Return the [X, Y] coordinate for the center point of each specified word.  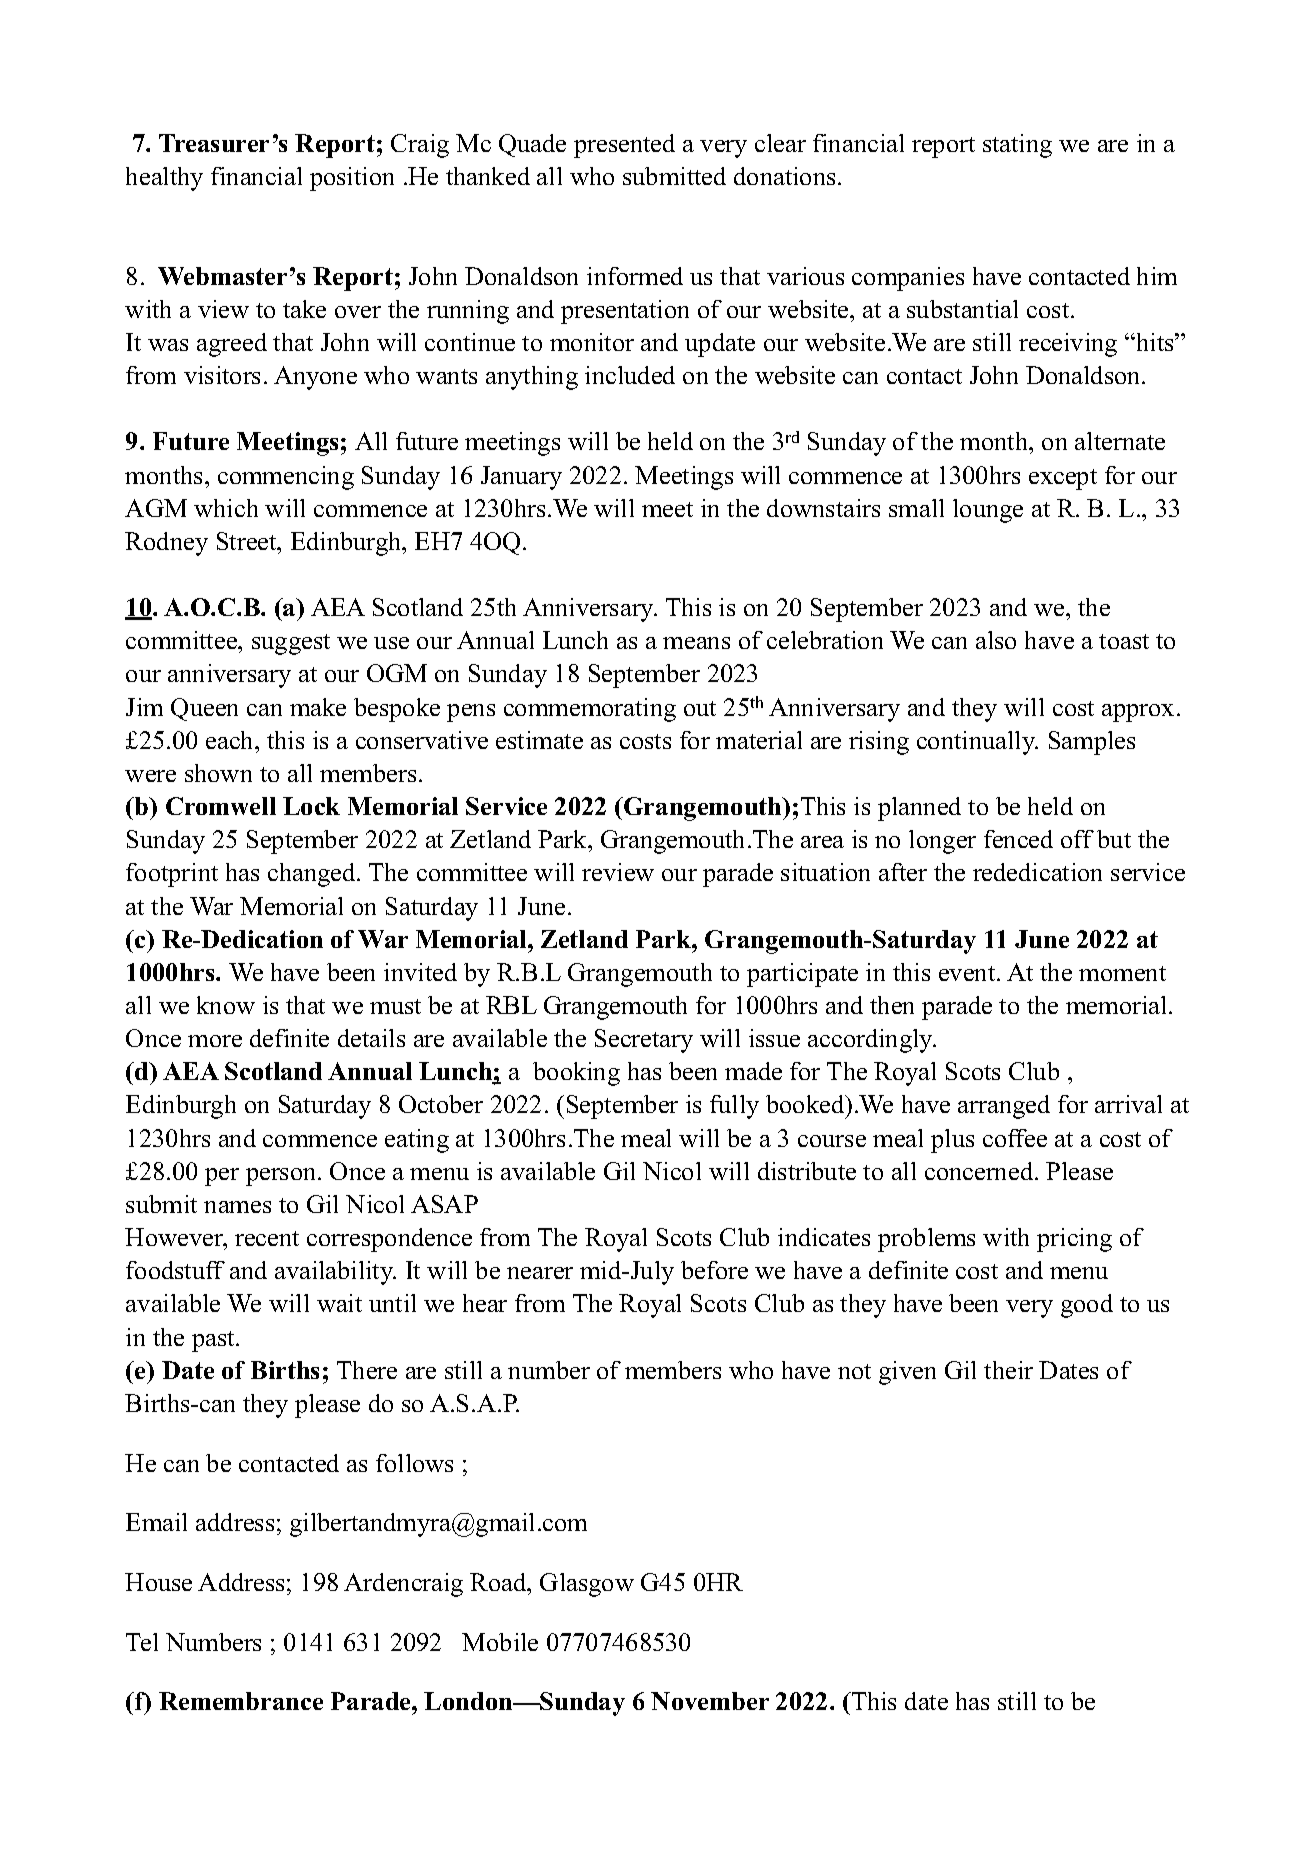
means [696, 643]
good [1087, 1306]
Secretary [644, 1041]
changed [313, 875]
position [352, 179]
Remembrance [241, 1701]
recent [267, 1238]
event [968, 973]
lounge [988, 511]
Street [248, 541]
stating [1017, 146]
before [714, 1270]
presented [624, 146]
